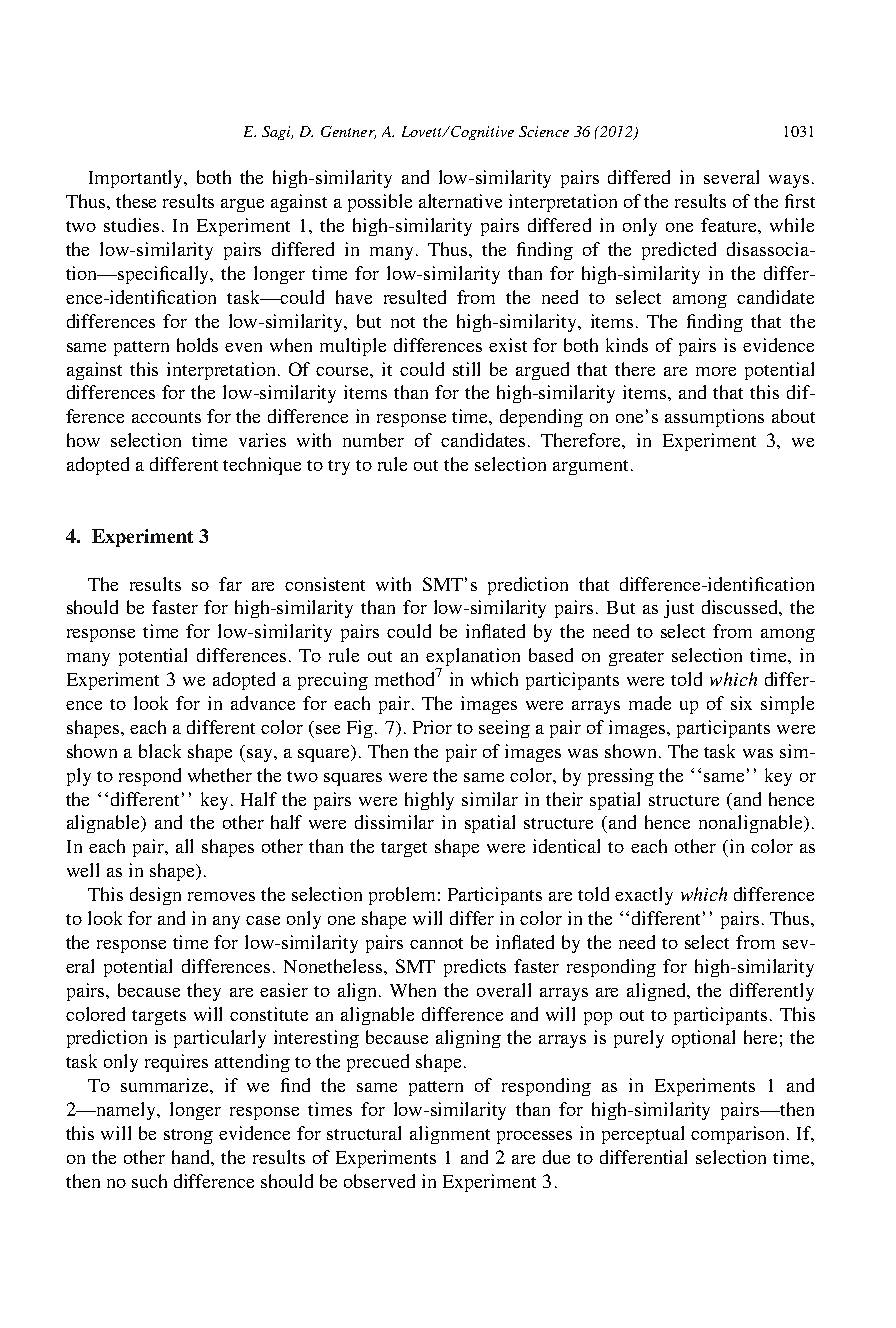  What do you see at coordinates (188, 1136) in the screenshot?
I see `strong` at bounding box center [188, 1136].
